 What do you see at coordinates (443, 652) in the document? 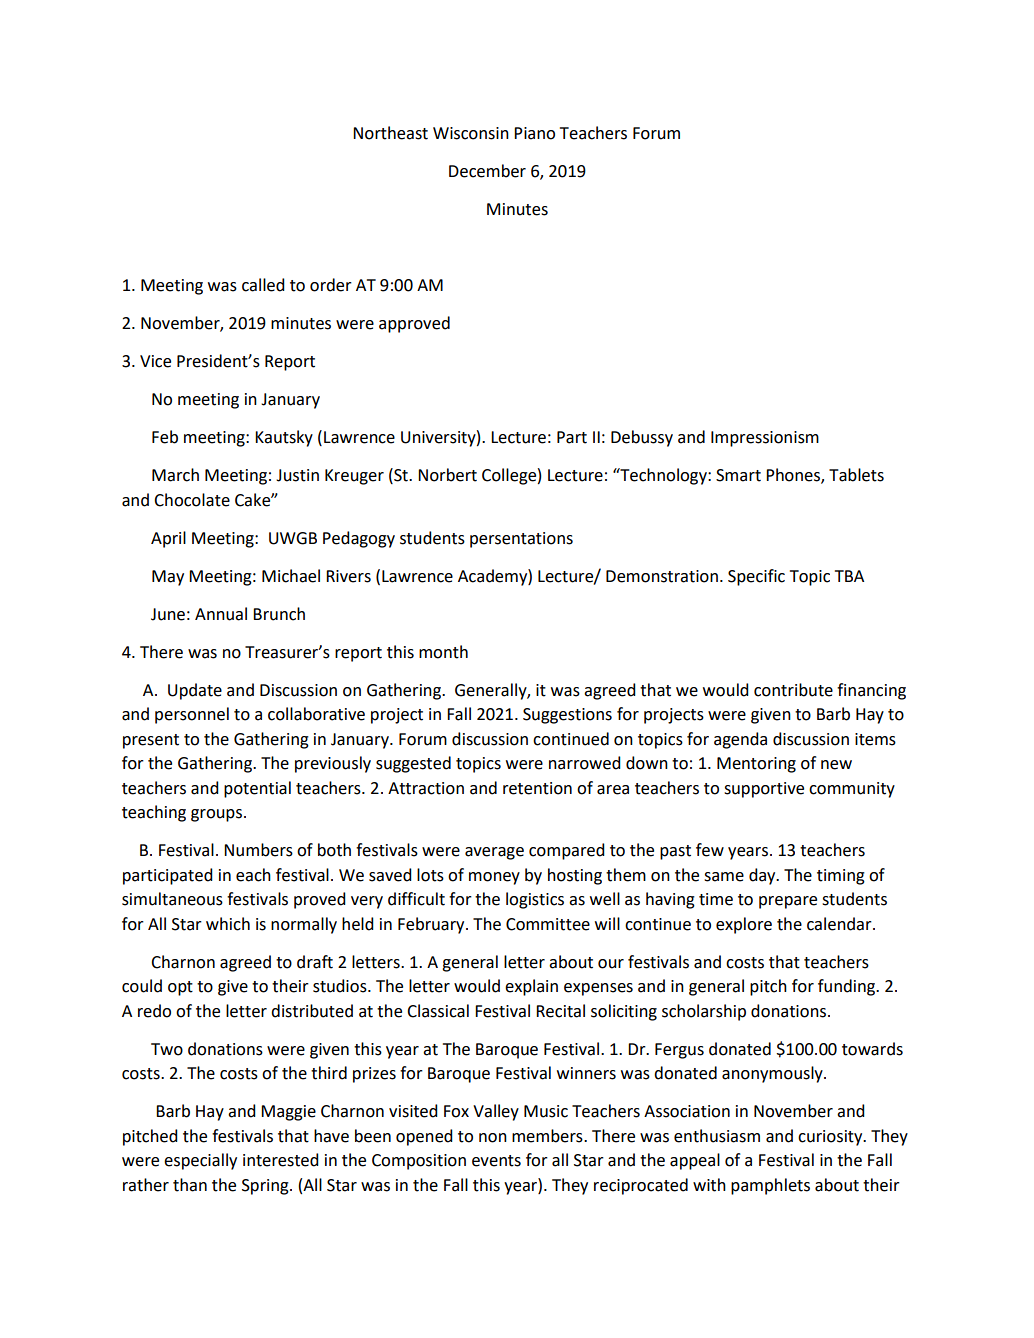
I see `month` at bounding box center [443, 652].
